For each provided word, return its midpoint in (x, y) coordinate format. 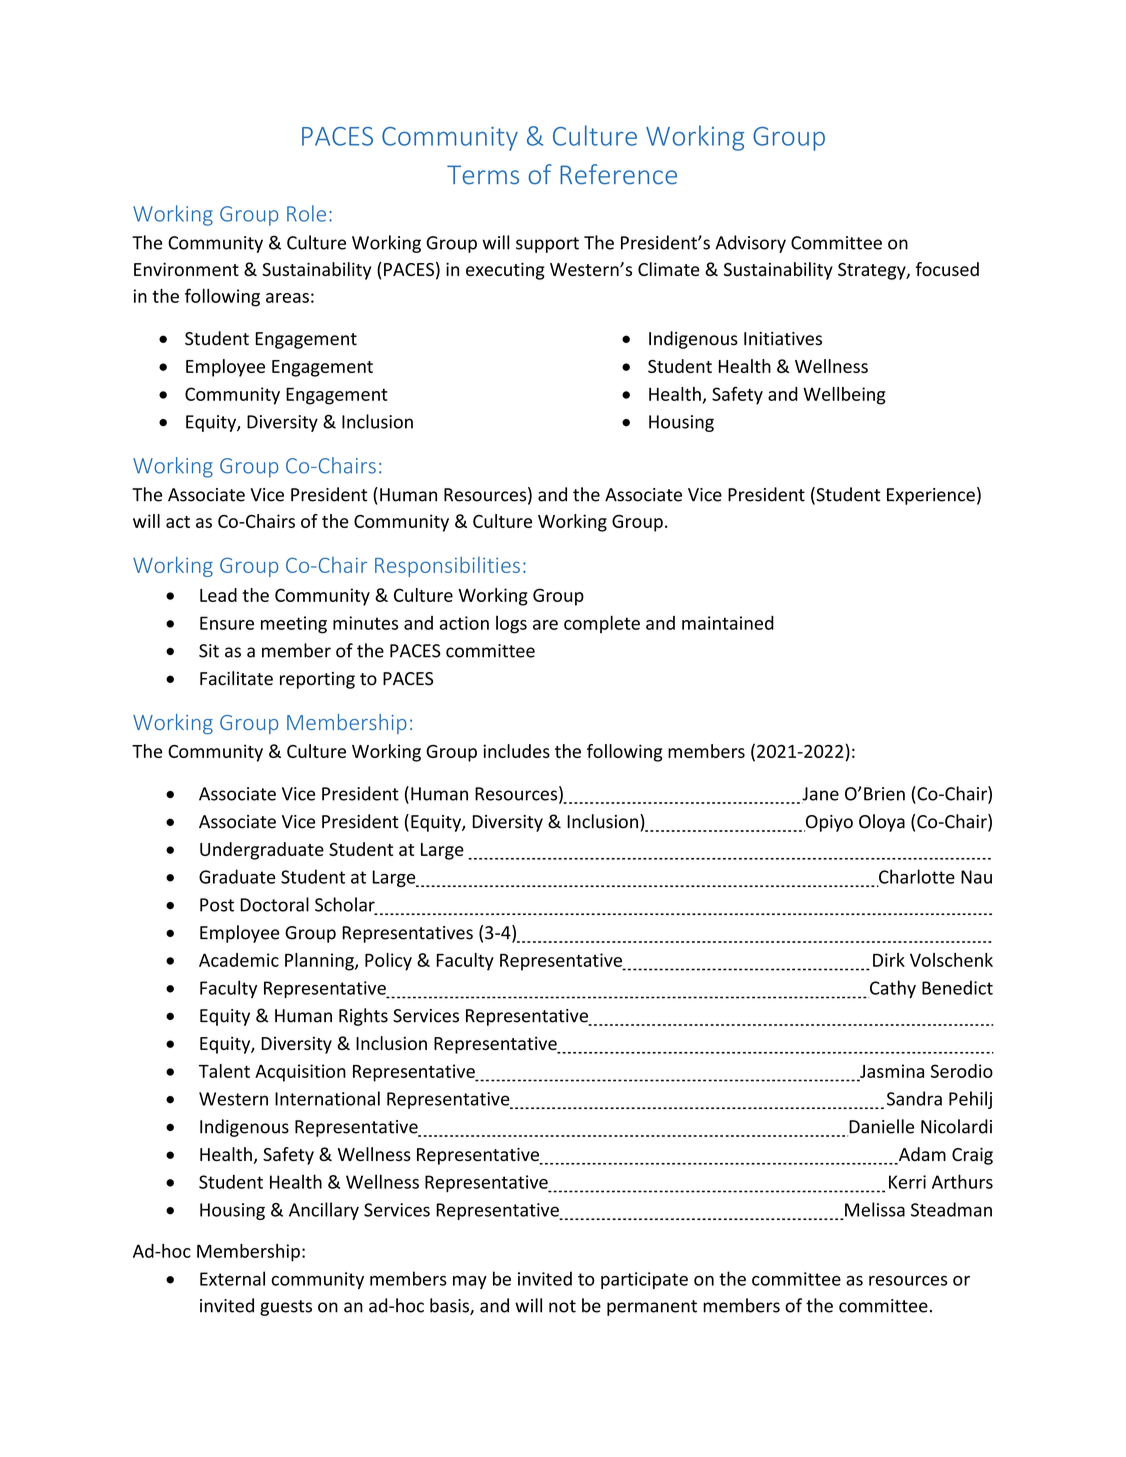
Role (306, 213)
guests (286, 1308)
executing (505, 271)
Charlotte (916, 877)
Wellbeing (844, 396)
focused (947, 269)
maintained (728, 623)
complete (602, 624)
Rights (363, 1017)
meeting (294, 625)
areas (287, 298)
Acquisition (300, 1073)
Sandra (914, 1098)
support (547, 245)
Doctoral (274, 904)
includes (516, 751)
